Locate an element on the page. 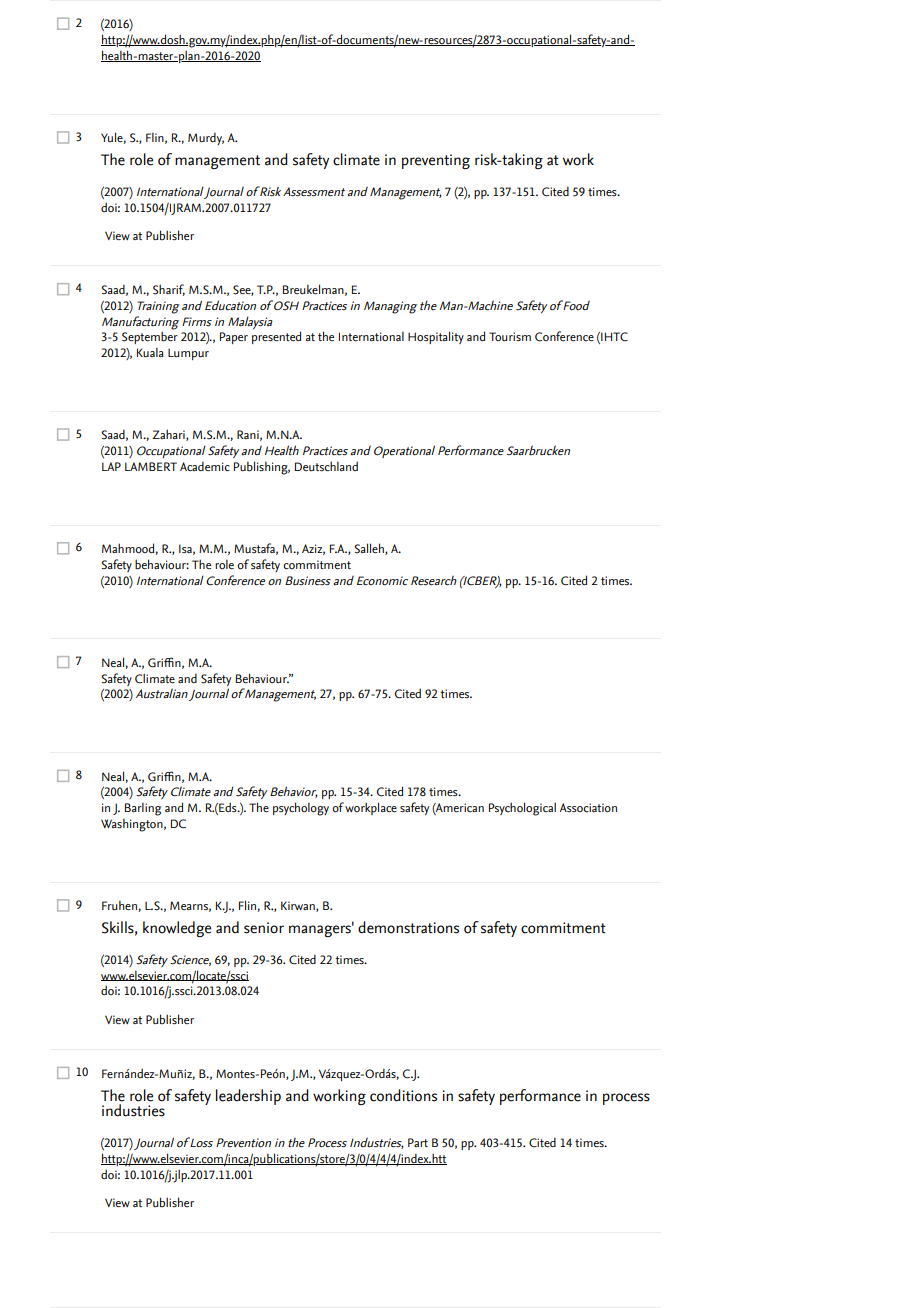 Image resolution: width=924 pixels, height=1308 pixels. preventing is located at coordinates (436, 162).
